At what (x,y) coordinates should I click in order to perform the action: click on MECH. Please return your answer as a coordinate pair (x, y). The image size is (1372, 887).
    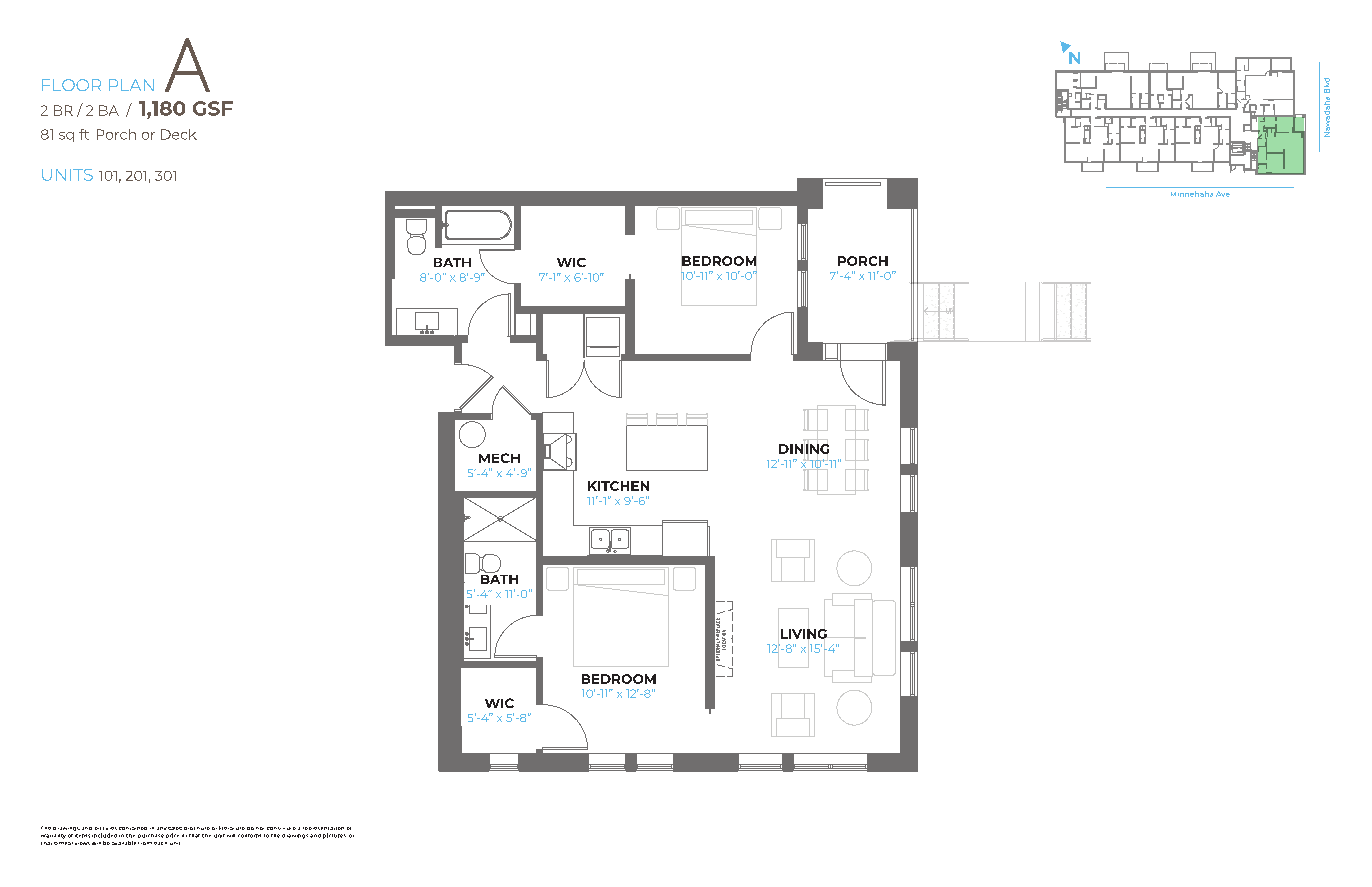
    Looking at the image, I should click on (499, 458).
